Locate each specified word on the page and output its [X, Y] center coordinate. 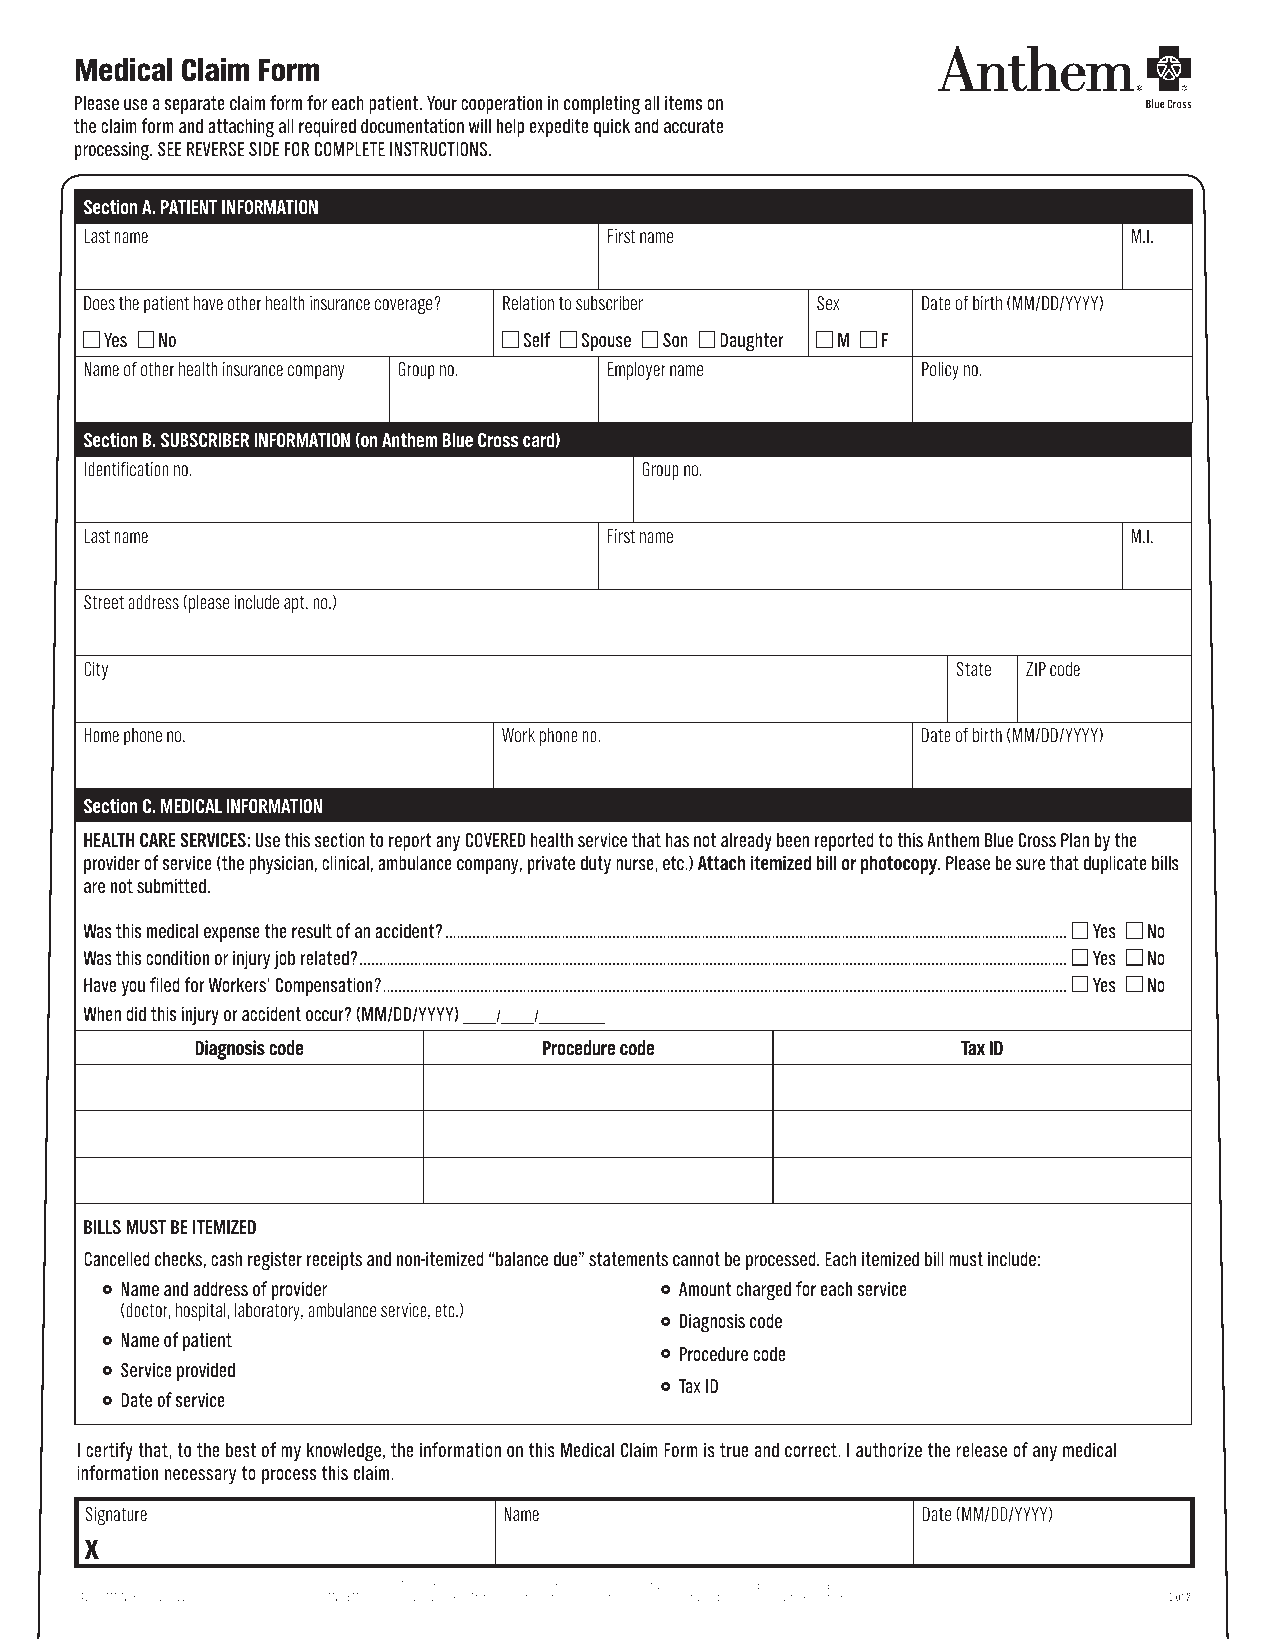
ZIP [1036, 669]
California [626, 1584]
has [677, 839]
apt [295, 604]
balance [522, 1258]
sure [1030, 864]
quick [612, 127]
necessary [200, 1476]
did [136, 1013]
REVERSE [216, 149]
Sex [828, 303]
